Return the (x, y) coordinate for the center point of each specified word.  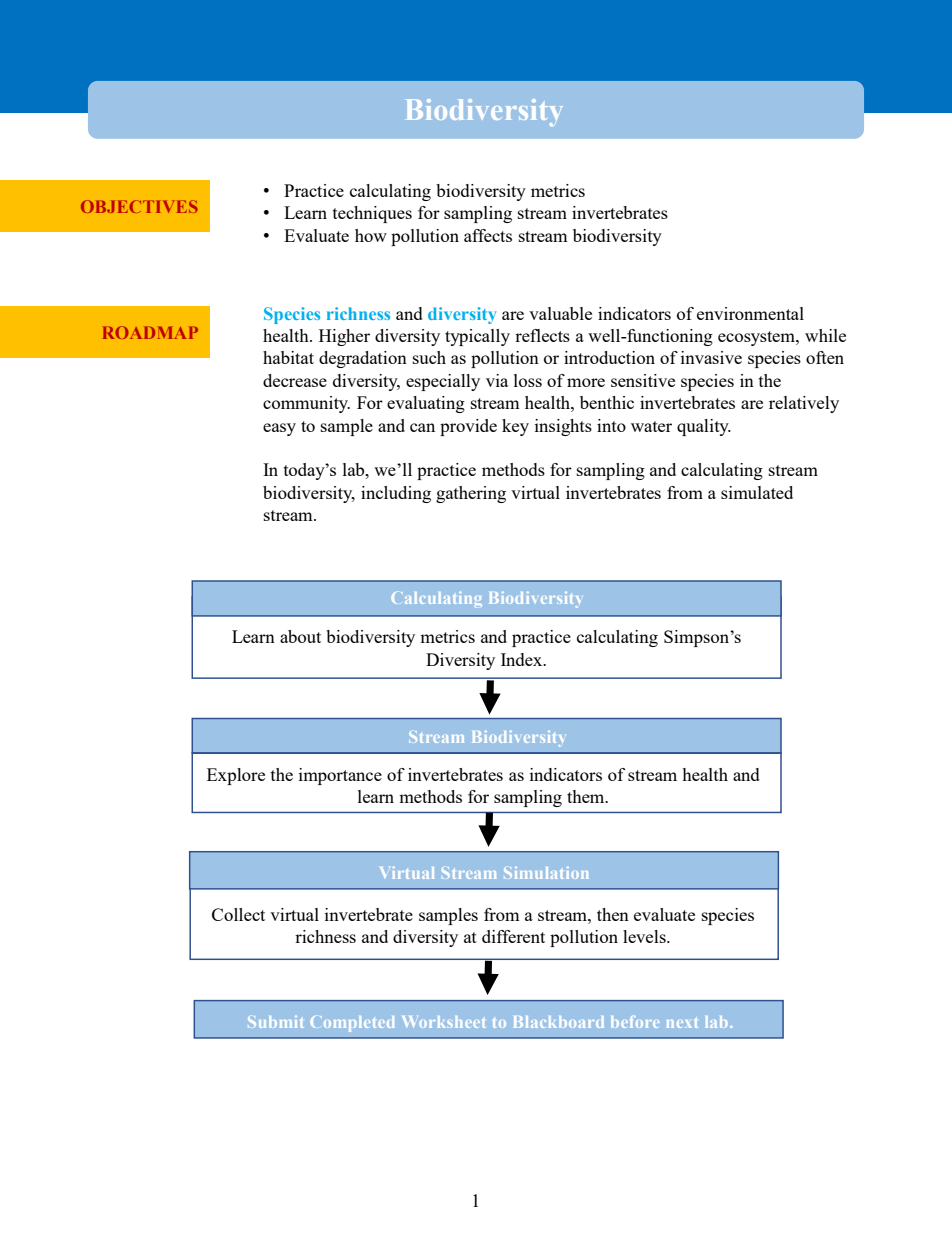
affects (488, 235)
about (300, 636)
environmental (750, 313)
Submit (276, 1022)
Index (523, 659)
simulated (757, 492)
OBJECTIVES (139, 206)
